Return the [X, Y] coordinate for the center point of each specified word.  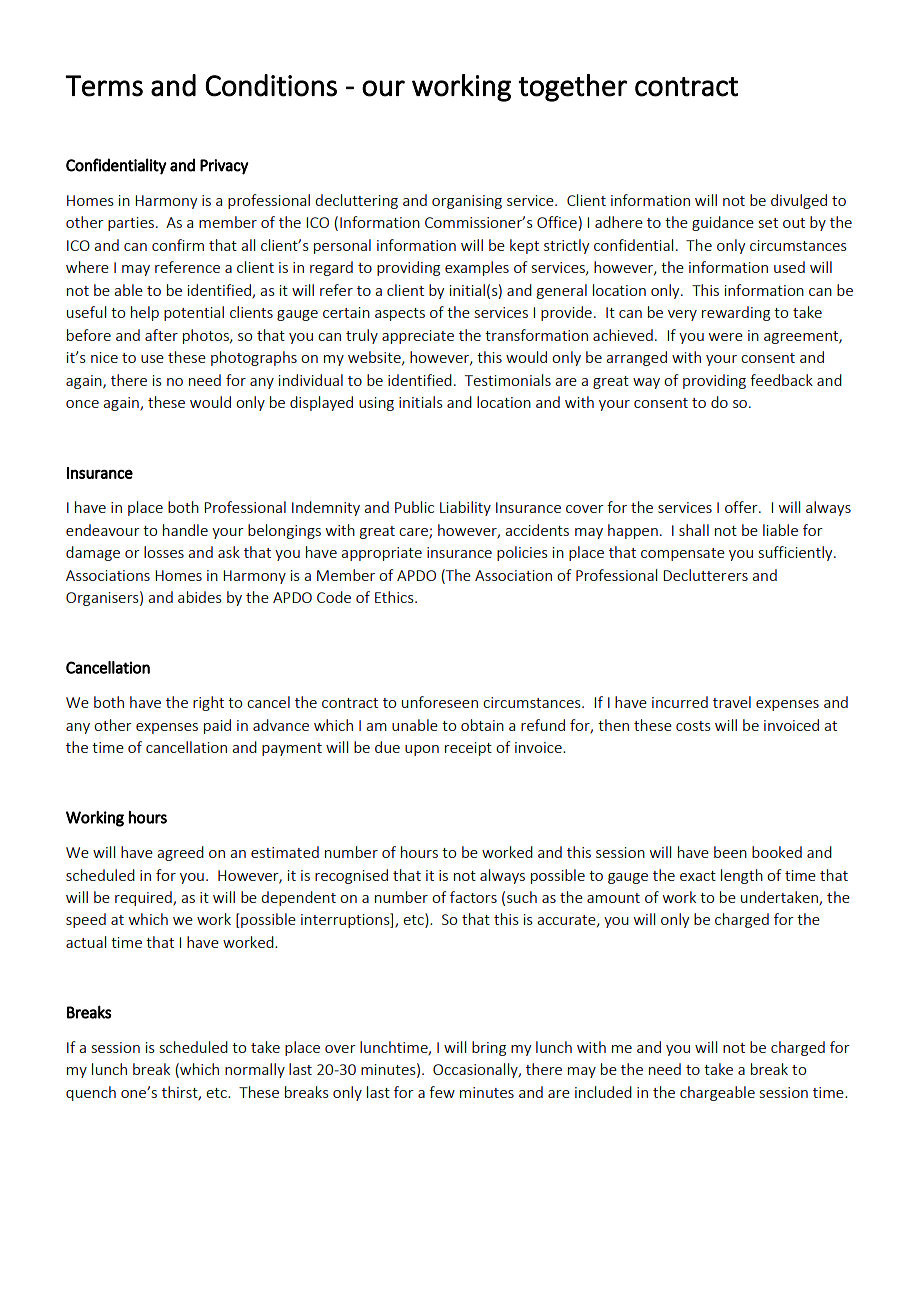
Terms [104, 86]
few [442, 1092]
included [603, 1092]
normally [255, 1070]
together [572, 88]
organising [467, 202]
